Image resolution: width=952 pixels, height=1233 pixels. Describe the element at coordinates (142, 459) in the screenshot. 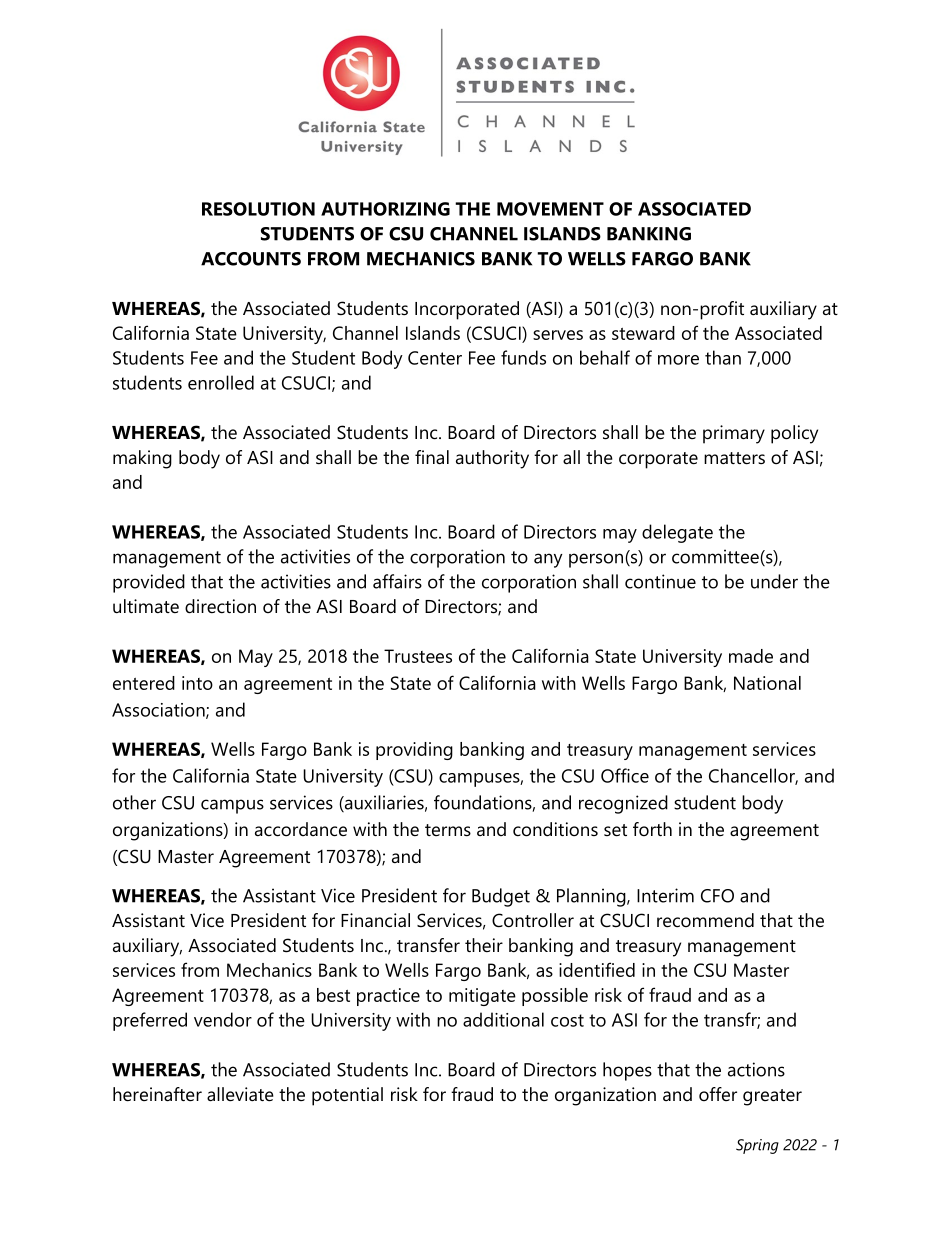

I see `making` at that location.
